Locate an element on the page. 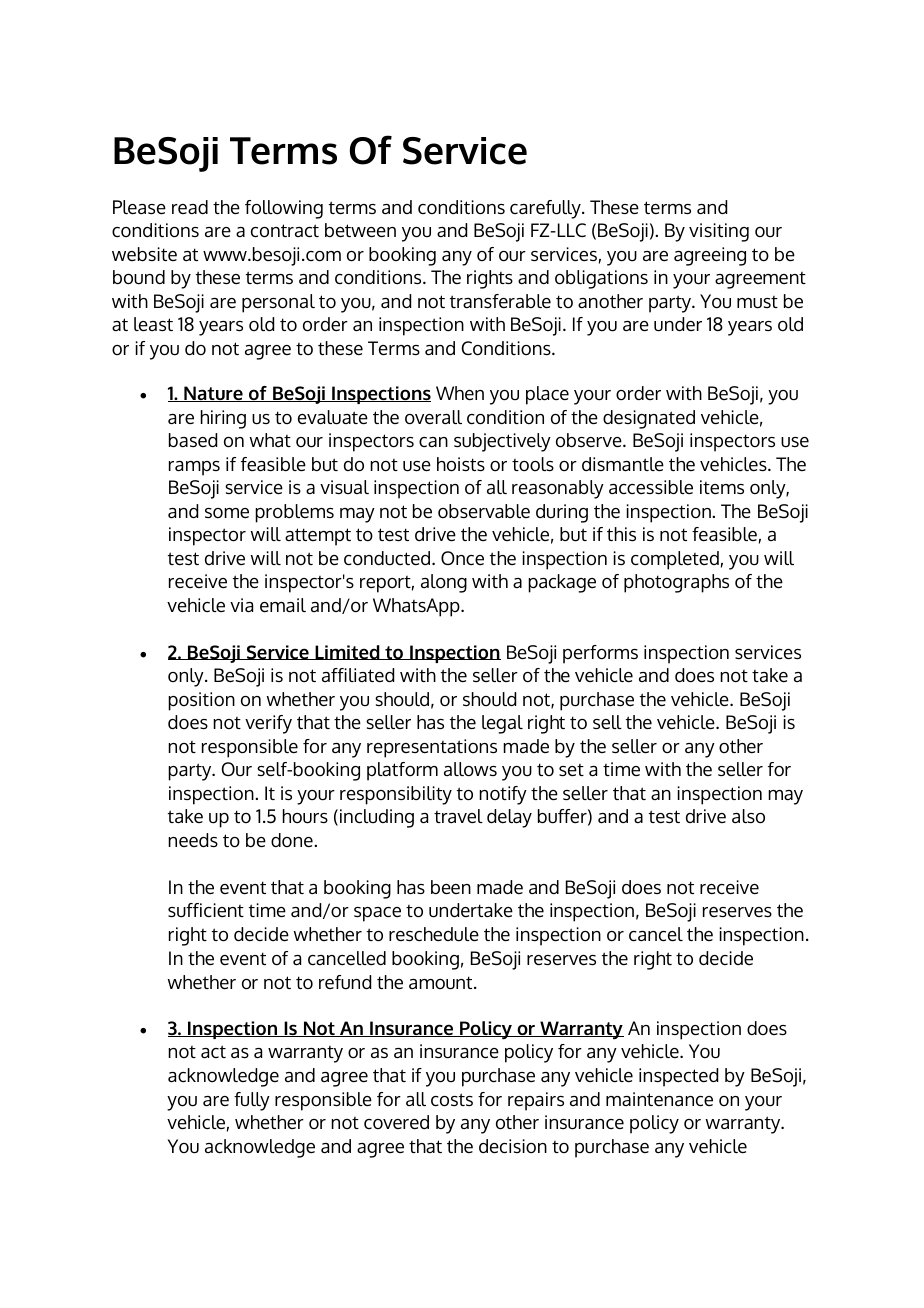 Image resolution: width=924 pixels, height=1308 pixels. covered is located at coordinates (396, 1122).
